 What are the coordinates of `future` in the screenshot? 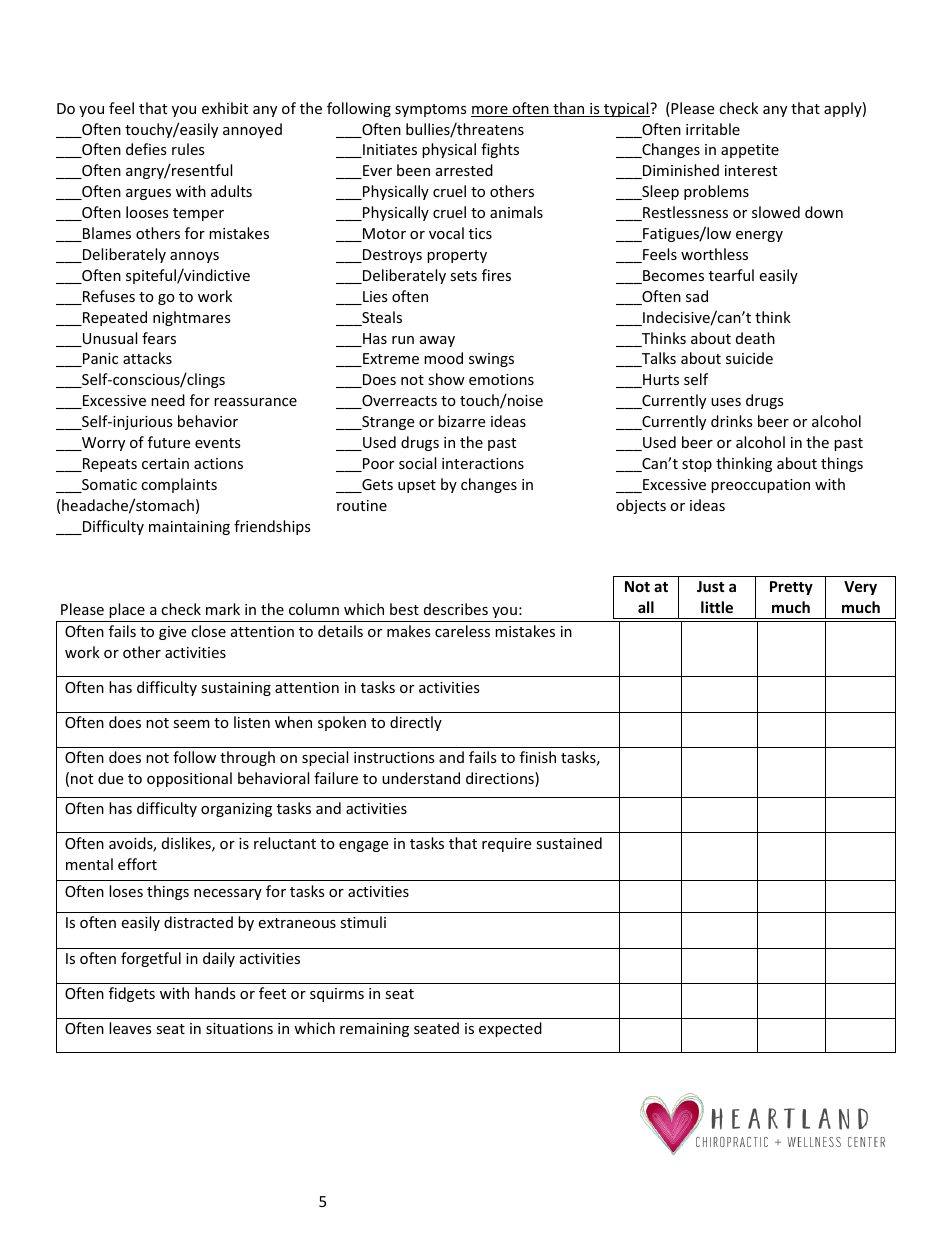 It's located at (169, 442).
